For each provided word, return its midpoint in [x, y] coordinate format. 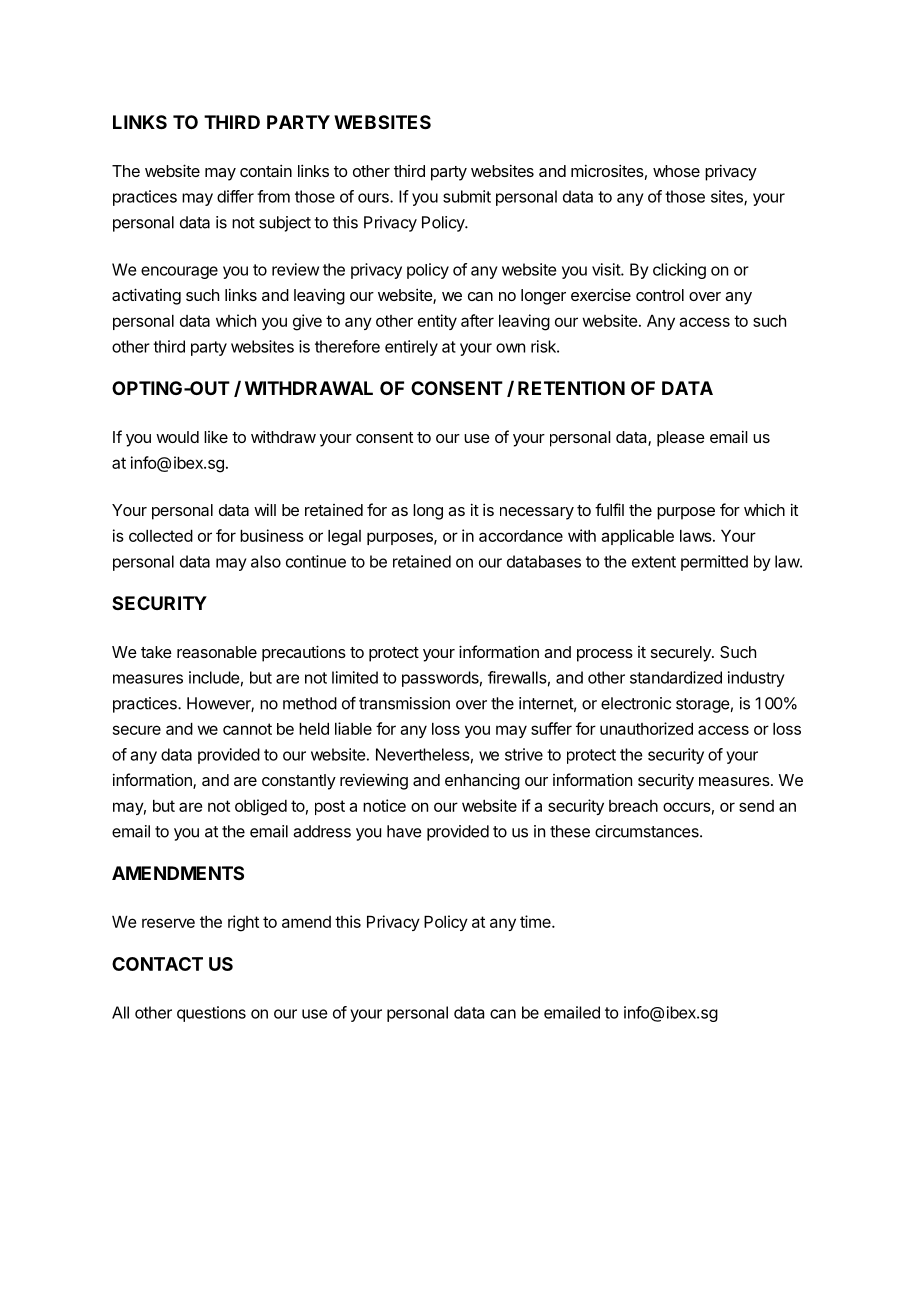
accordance [521, 536]
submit [467, 196]
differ [235, 196]
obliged [261, 807]
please [681, 439]
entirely [411, 348]
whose [676, 171]
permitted [714, 563]
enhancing [482, 781]
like [216, 437]
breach [633, 806]
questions [211, 1014]
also [266, 561]
